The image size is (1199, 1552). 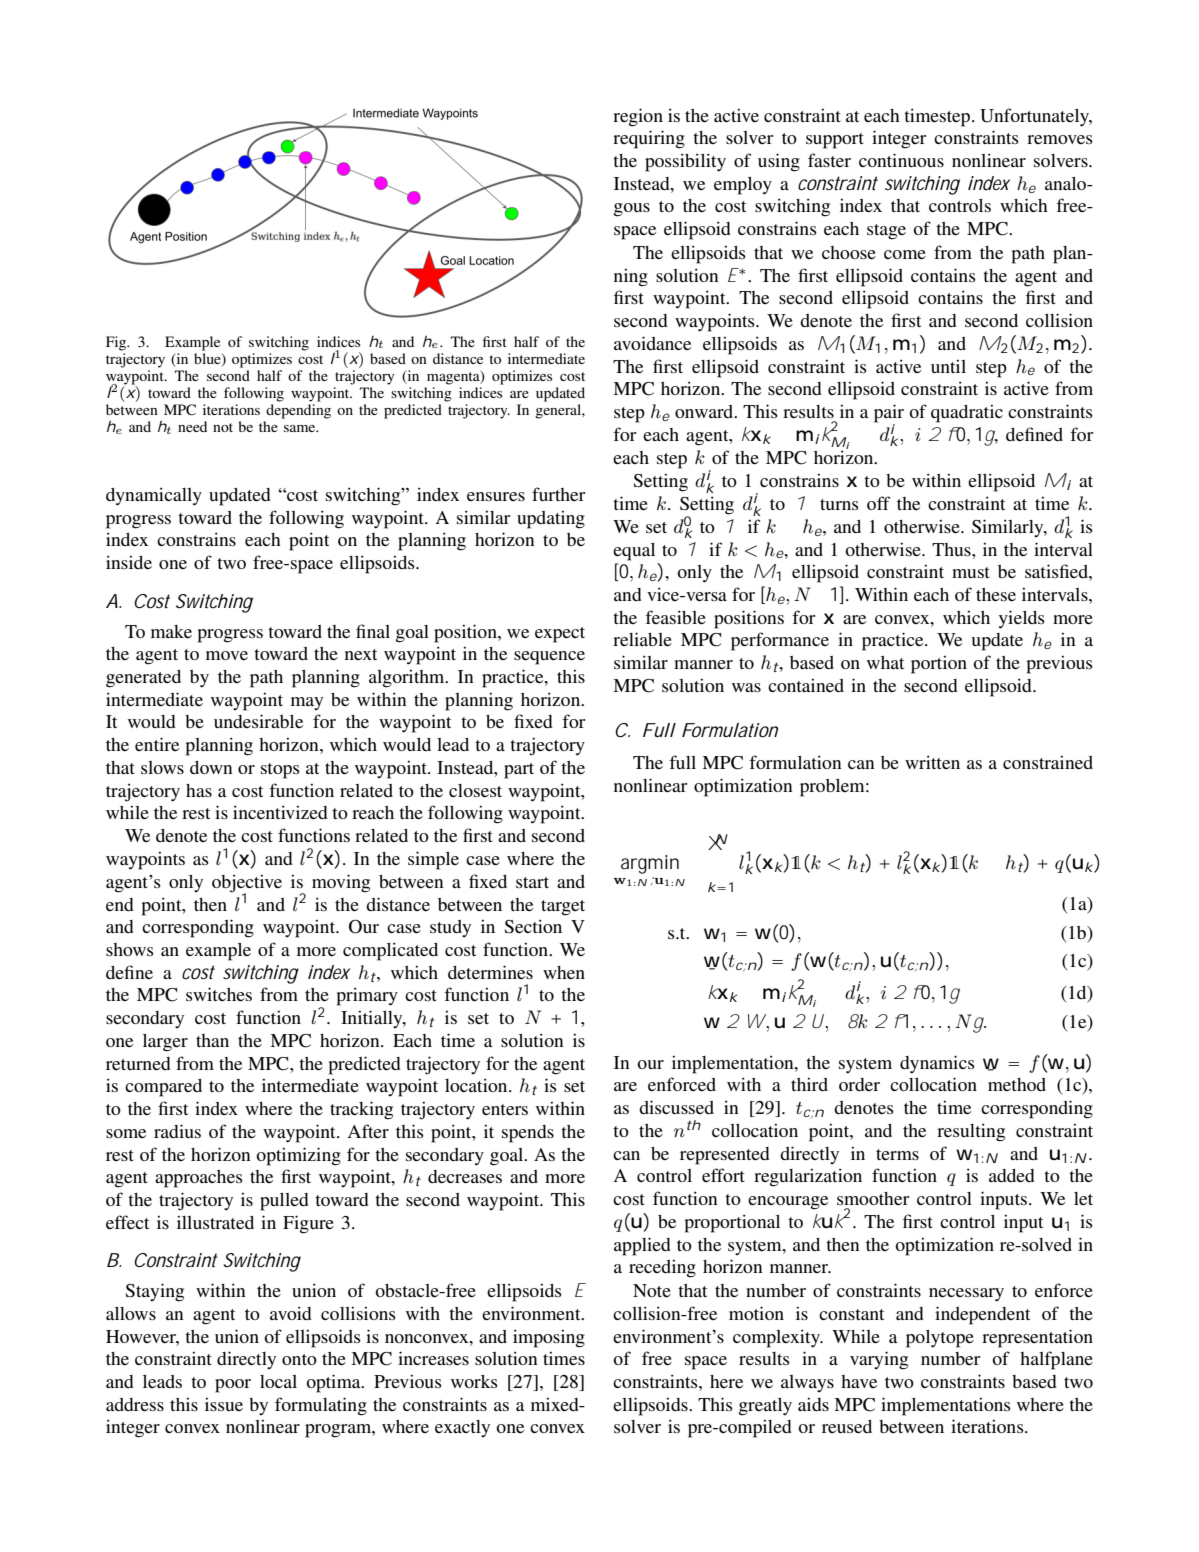 I want to click on requiring, so click(x=649, y=139).
